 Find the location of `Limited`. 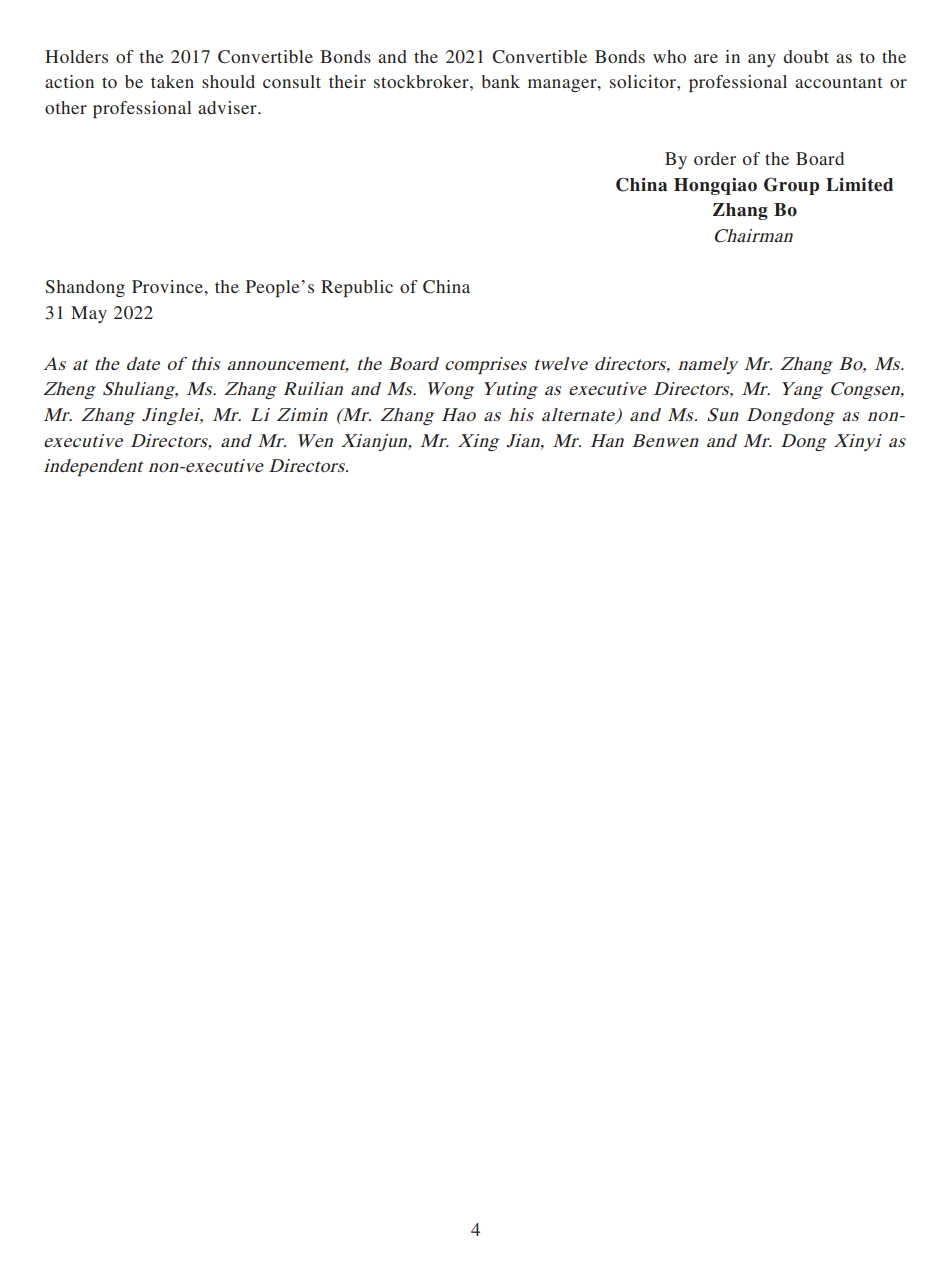

Limited is located at coordinates (859, 185).
